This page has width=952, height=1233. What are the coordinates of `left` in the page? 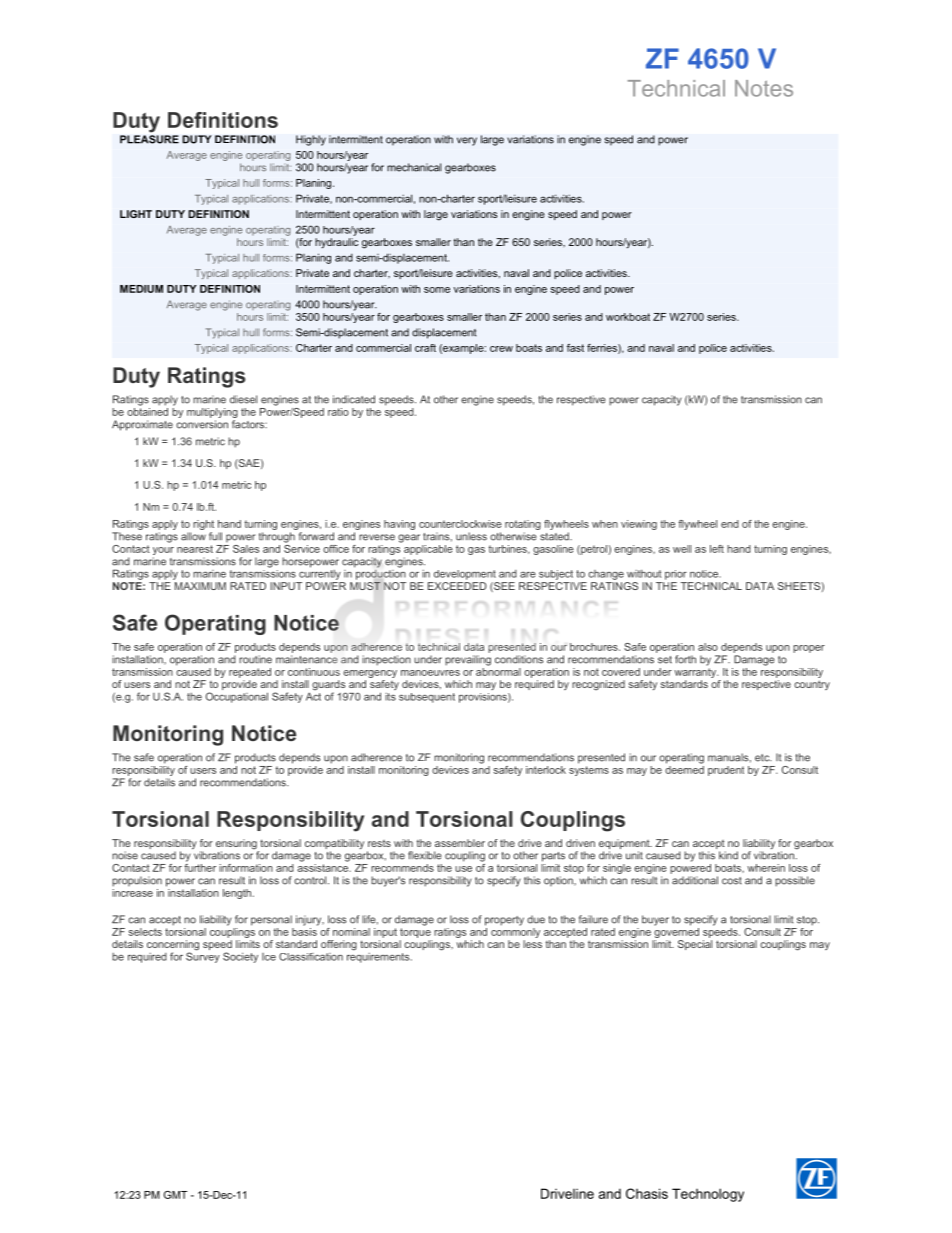 It's located at (717, 549).
